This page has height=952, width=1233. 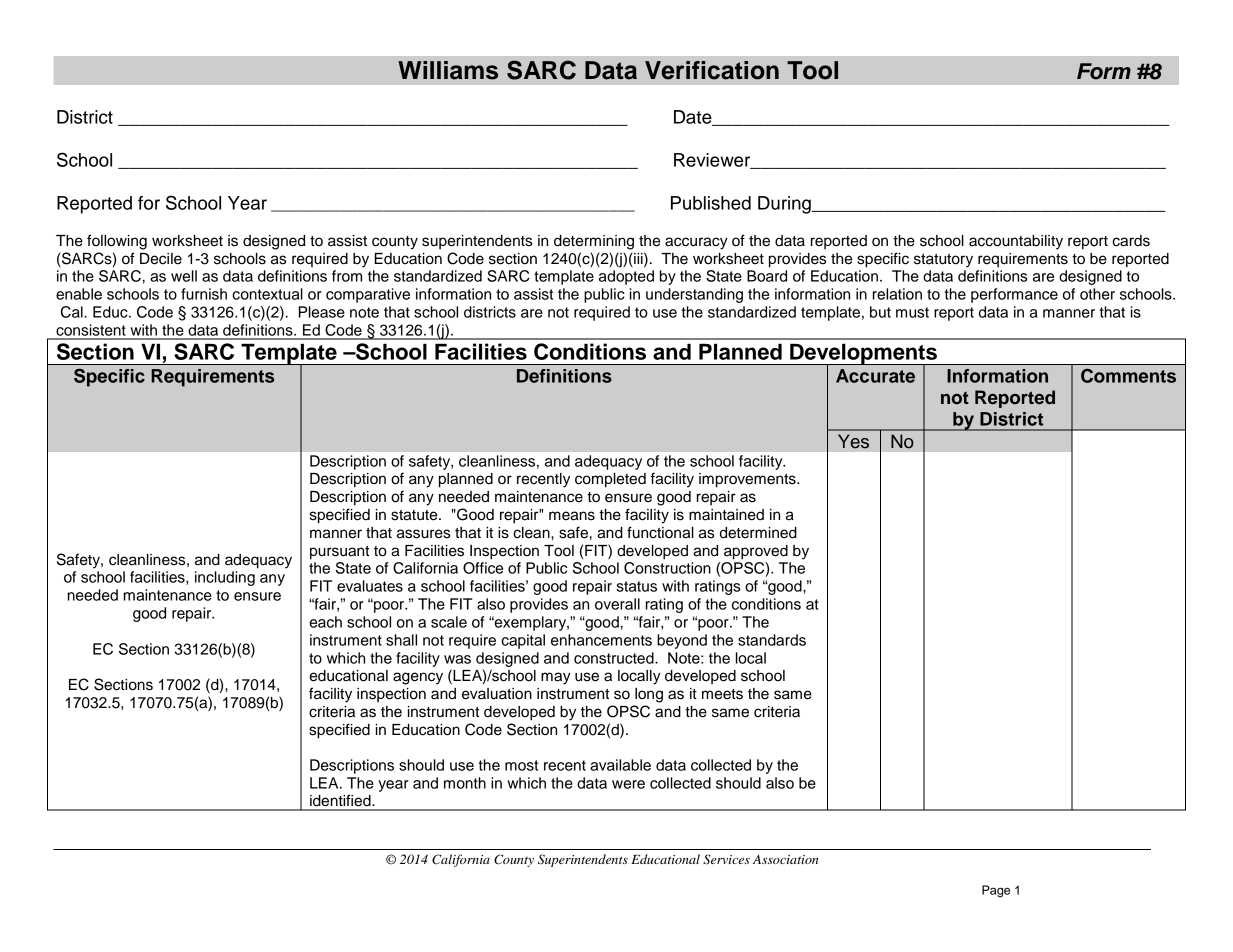 What do you see at coordinates (617, 604) in the page?
I see `overall` at bounding box center [617, 604].
